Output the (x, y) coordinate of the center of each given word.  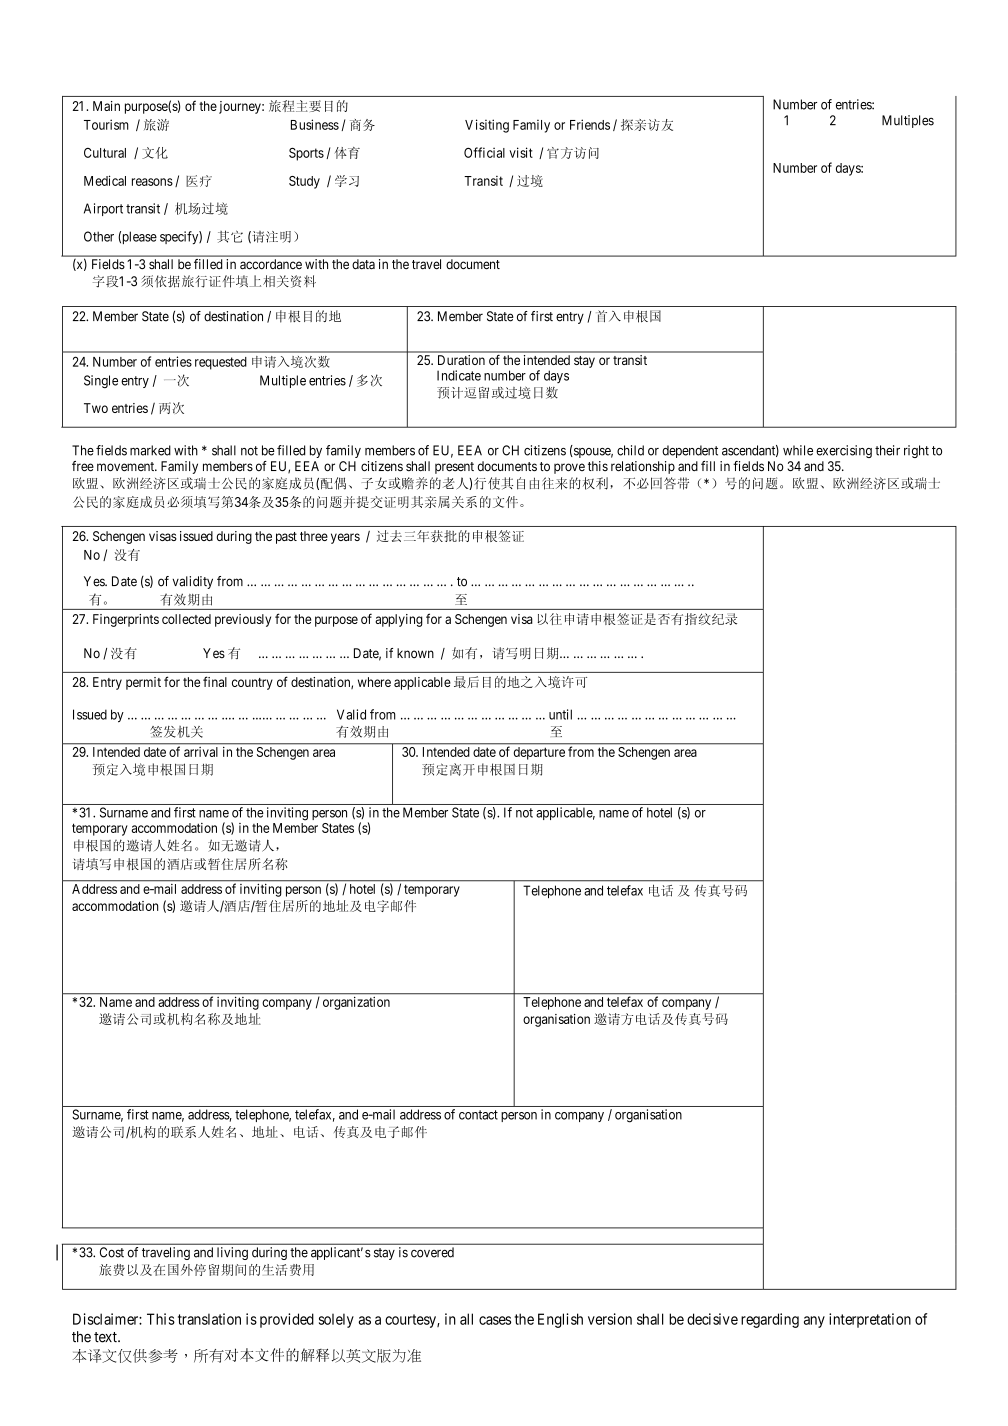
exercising (844, 451)
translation (209, 1319)
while (798, 450)
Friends (590, 124)
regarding (770, 1320)
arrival (201, 752)
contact (478, 1115)
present (454, 468)
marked (150, 450)
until (560, 714)
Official (484, 152)
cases (495, 1320)
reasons (152, 182)
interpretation (870, 1320)
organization (356, 1003)
